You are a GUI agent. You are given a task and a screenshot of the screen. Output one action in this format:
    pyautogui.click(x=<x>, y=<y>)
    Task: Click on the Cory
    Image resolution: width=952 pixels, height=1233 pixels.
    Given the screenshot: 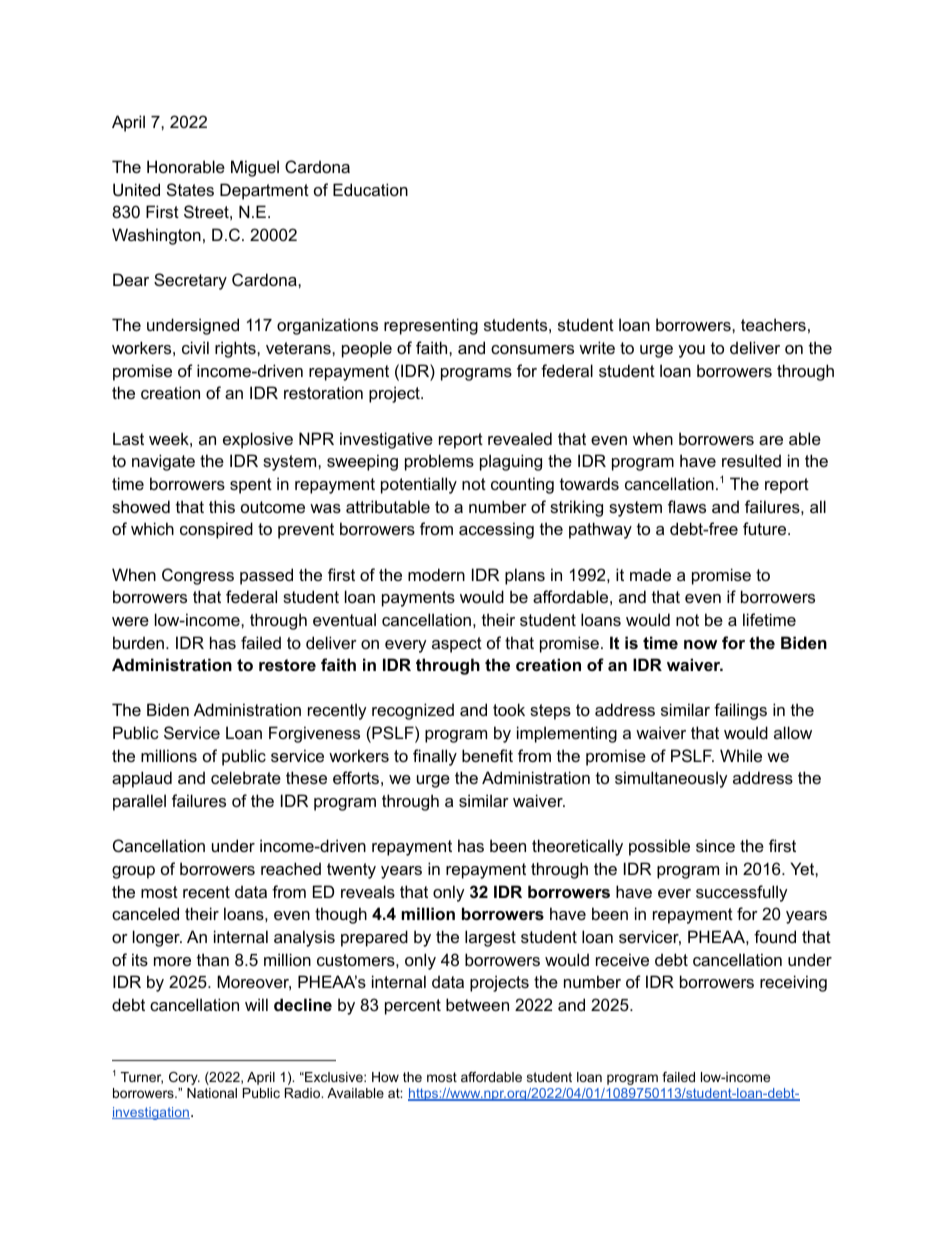 What is the action you would take?
    pyautogui.click(x=184, y=1078)
